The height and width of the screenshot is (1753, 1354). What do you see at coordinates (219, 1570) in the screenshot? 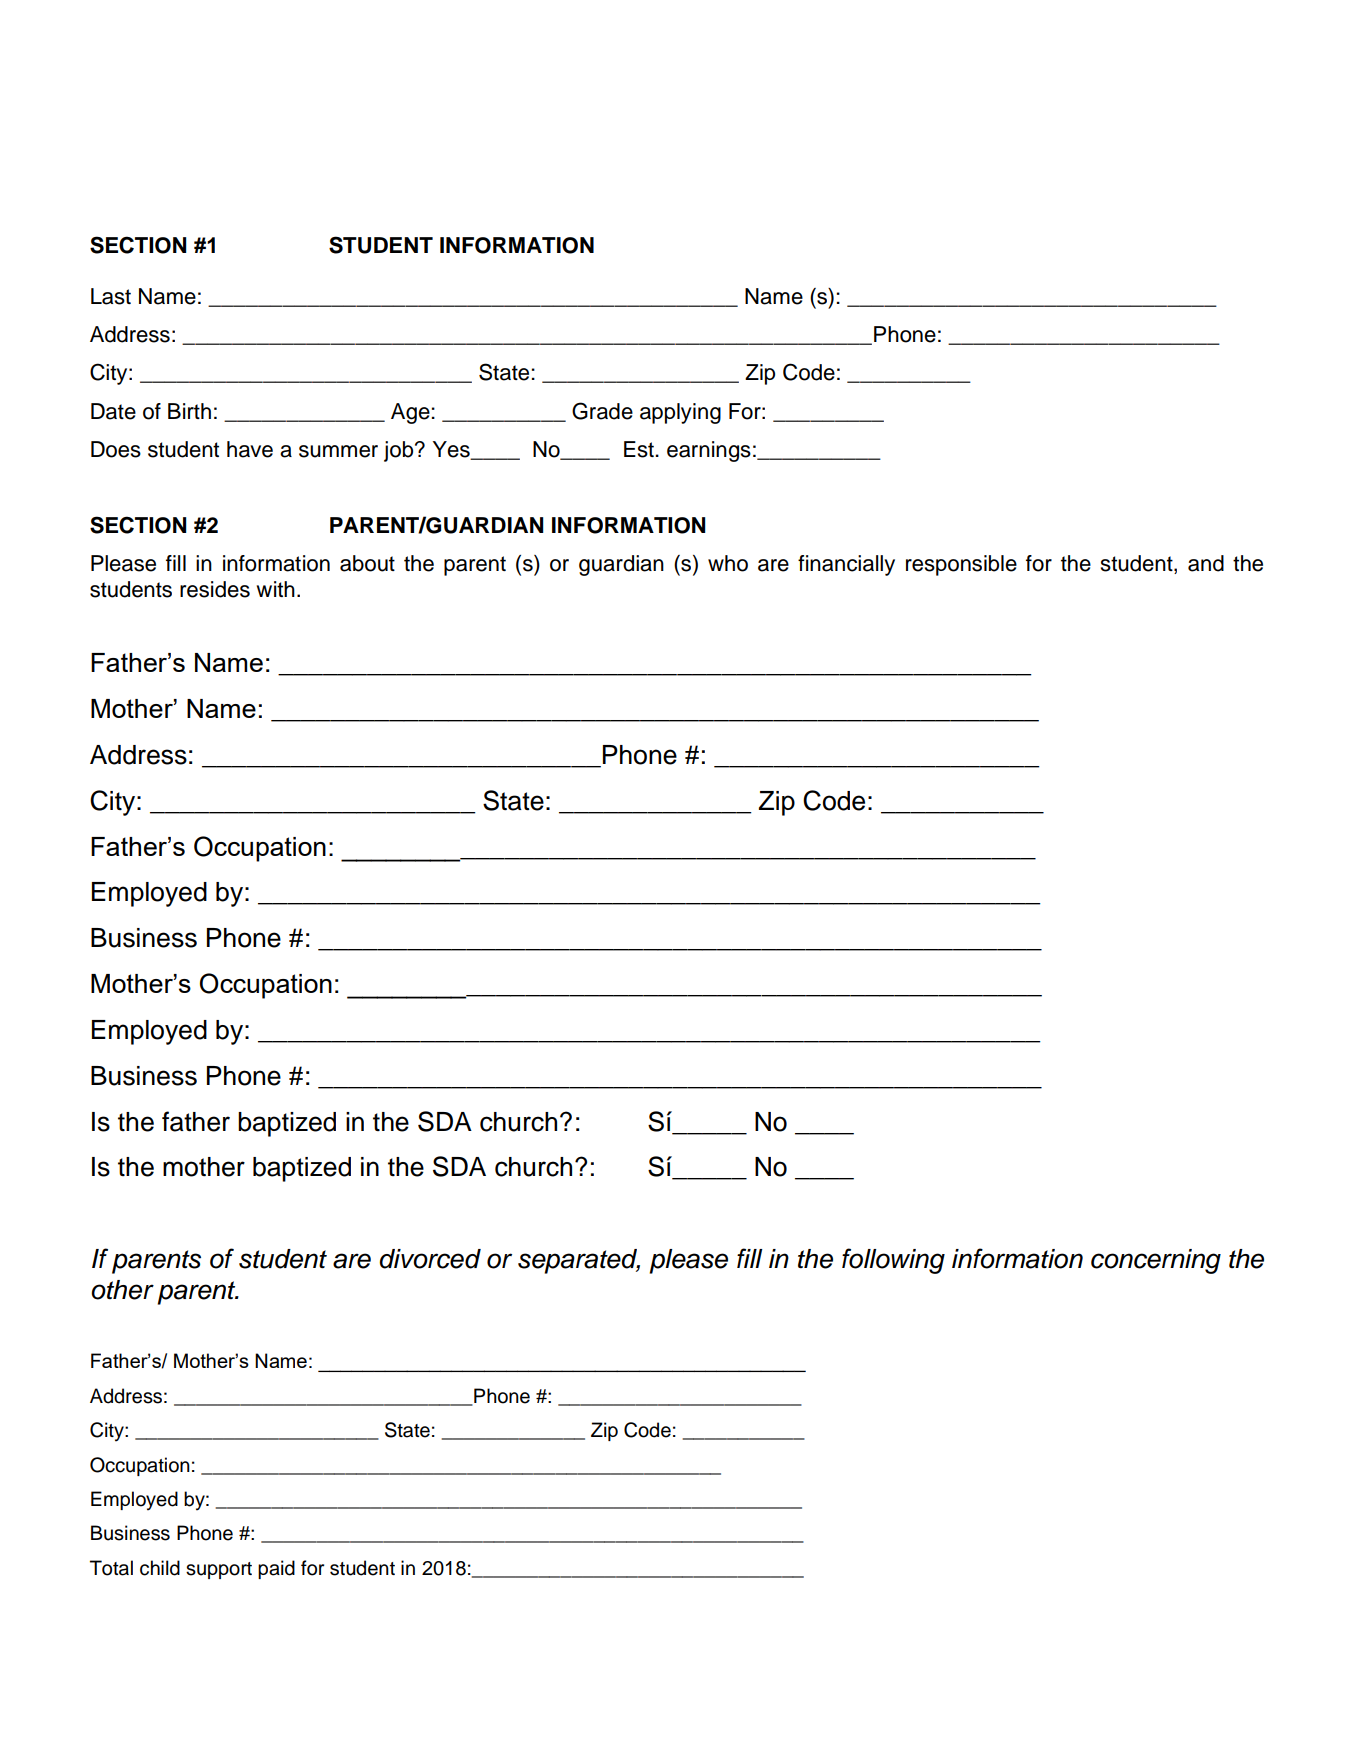
I see `support` at bounding box center [219, 1570].
